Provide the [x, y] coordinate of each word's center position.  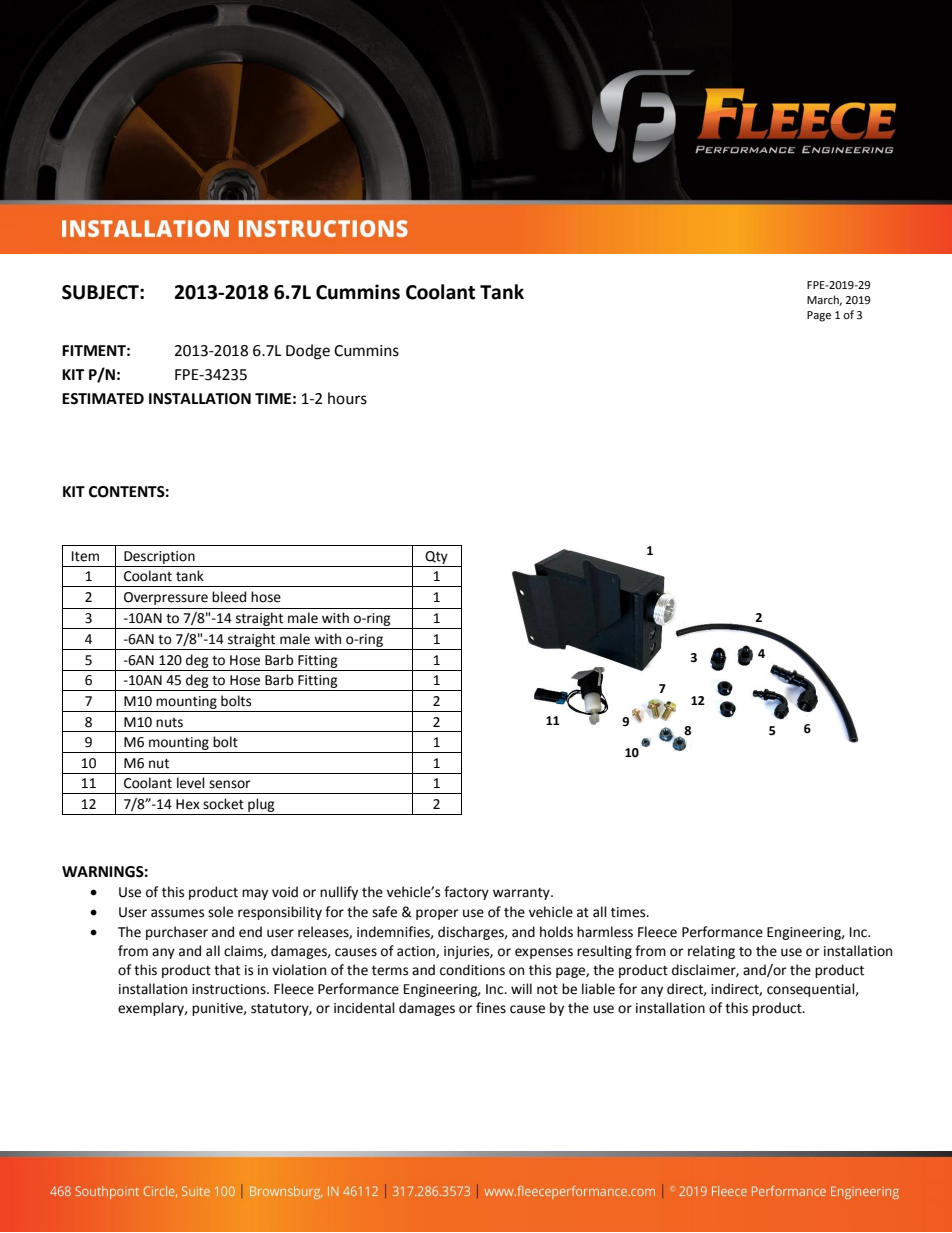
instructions [230, 989]
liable [598, 989]
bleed [229, 597]
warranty [522, 894]
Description [159, 557]
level [191, 783]
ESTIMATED [103, 399]
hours [347, 398]
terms [390, 971]
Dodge [308, 352]
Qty [436, 557]
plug [261, 805]
